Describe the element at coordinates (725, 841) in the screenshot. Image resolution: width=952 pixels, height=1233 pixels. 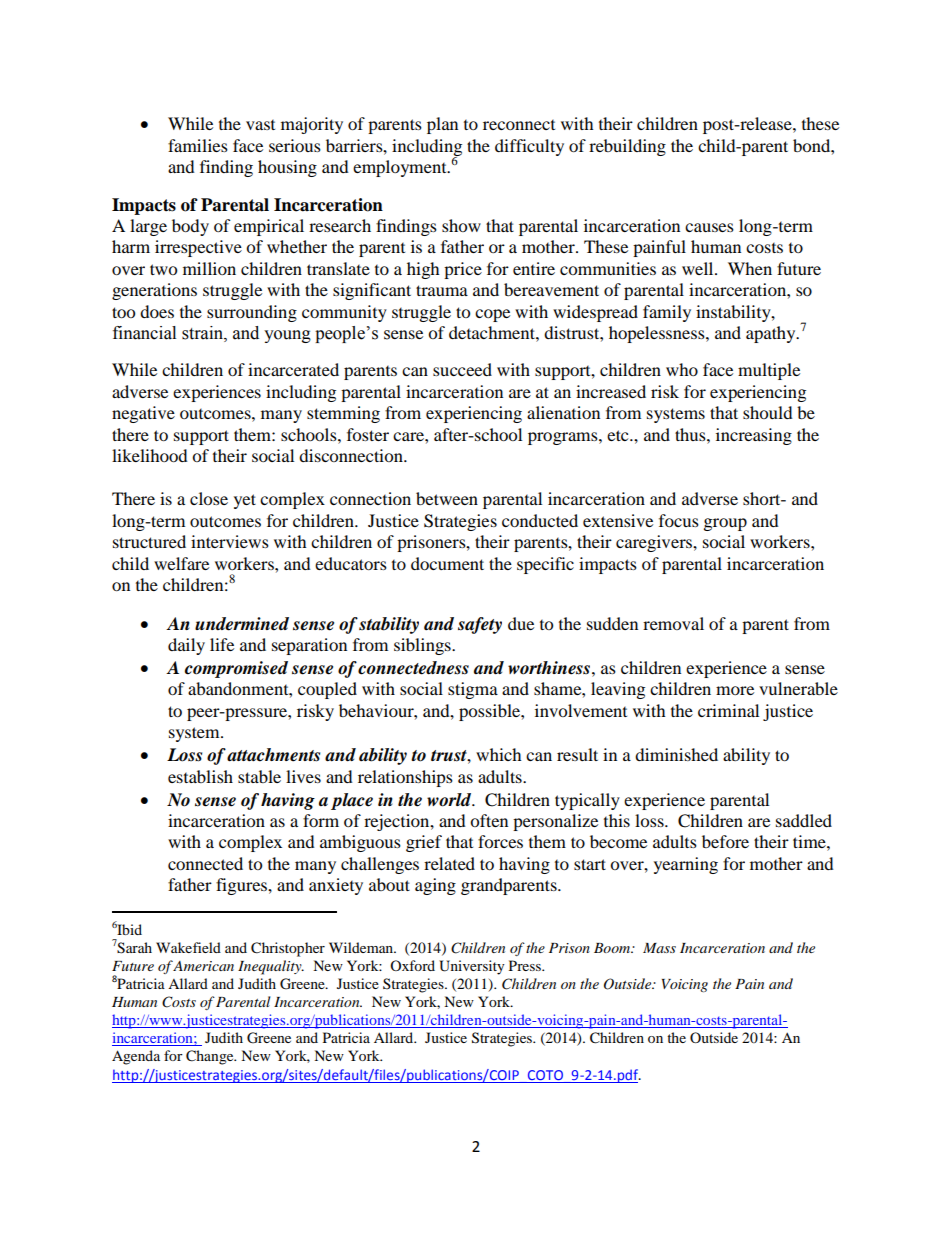
I see `before` at that location.
